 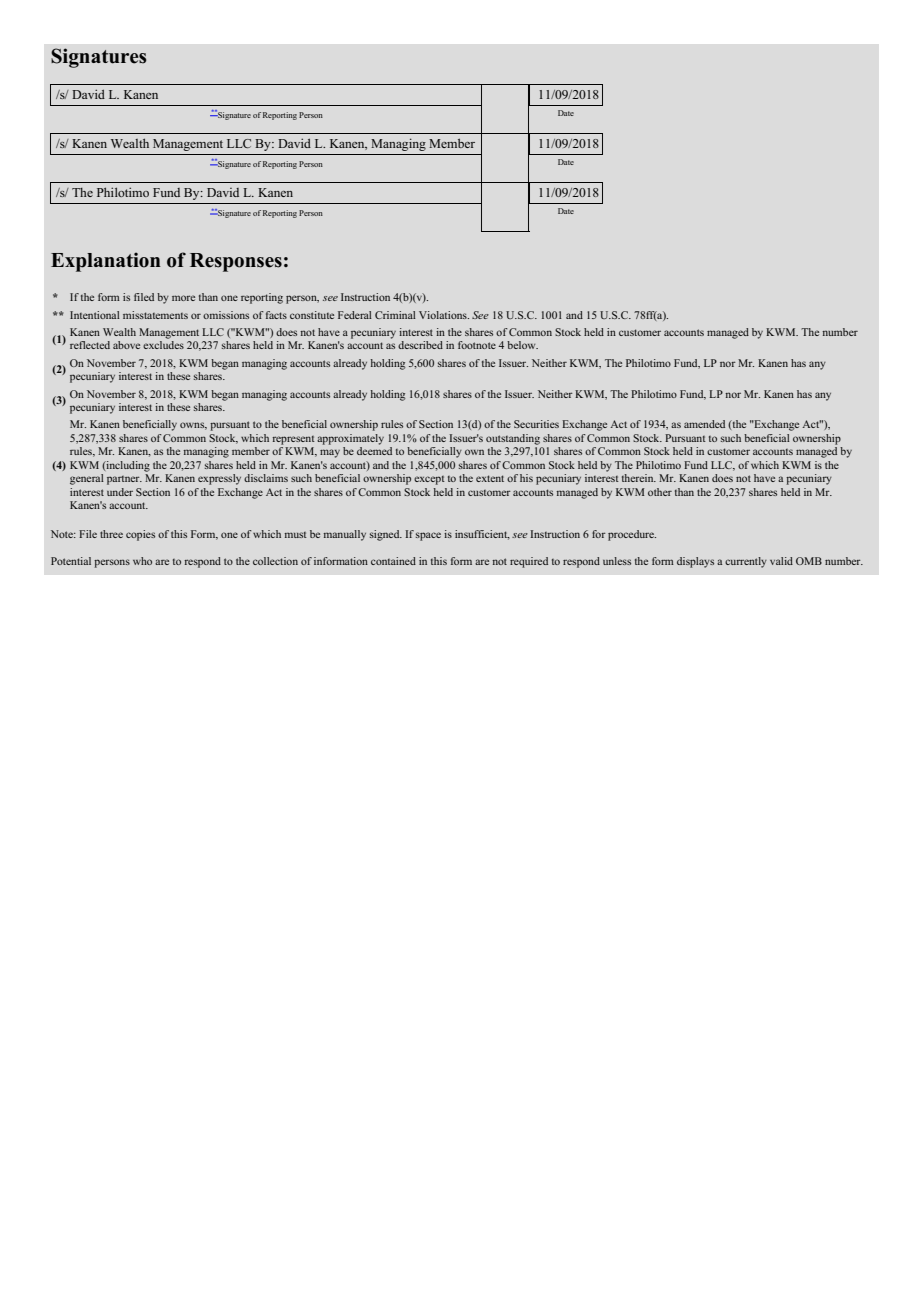 I want to click on described, so click(x=420, y=345).
